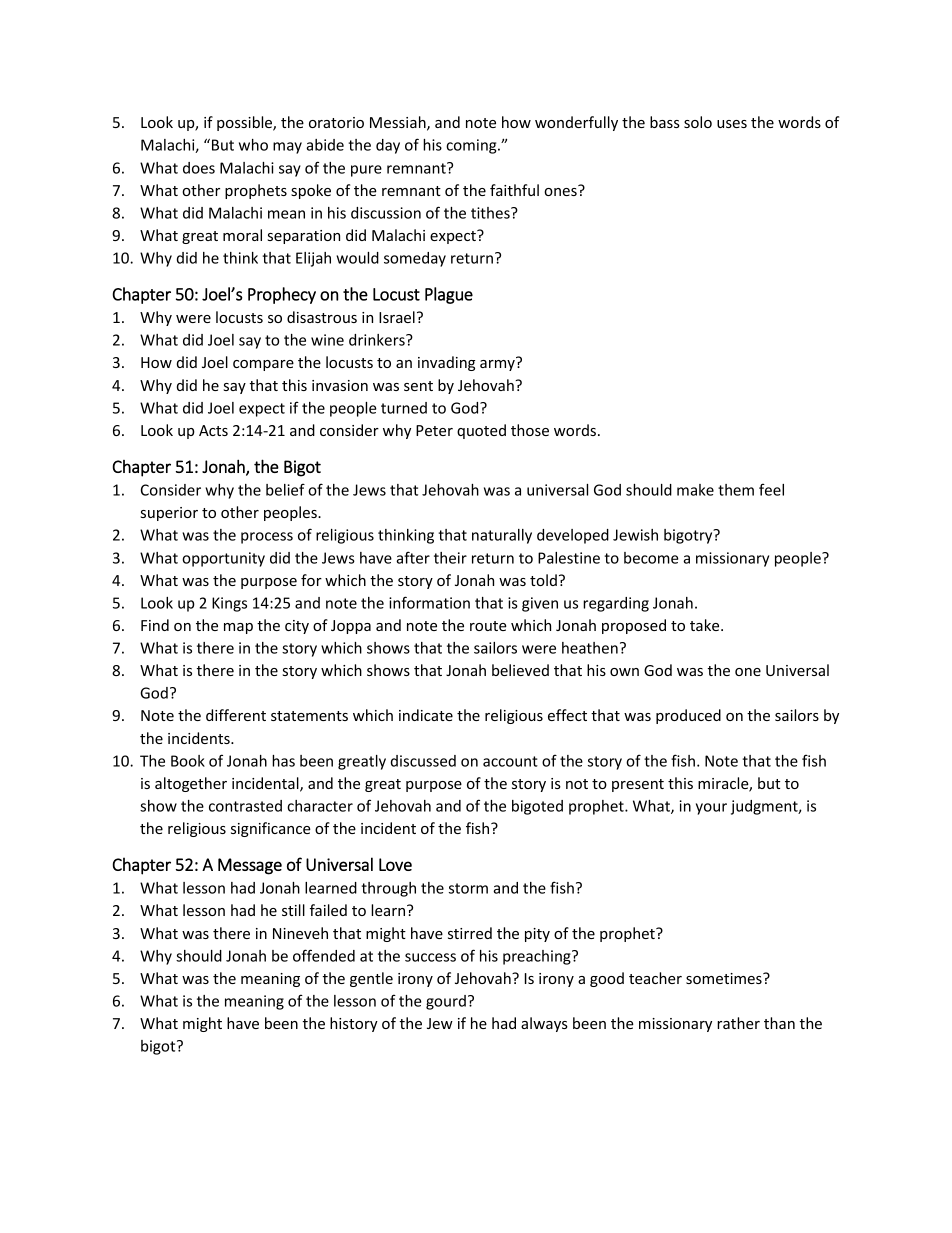 This image has height=1233, width=952. What do you see at coordinates (223, 559) in the image?
I see `opportunity` at bounding box center [223, 559].
